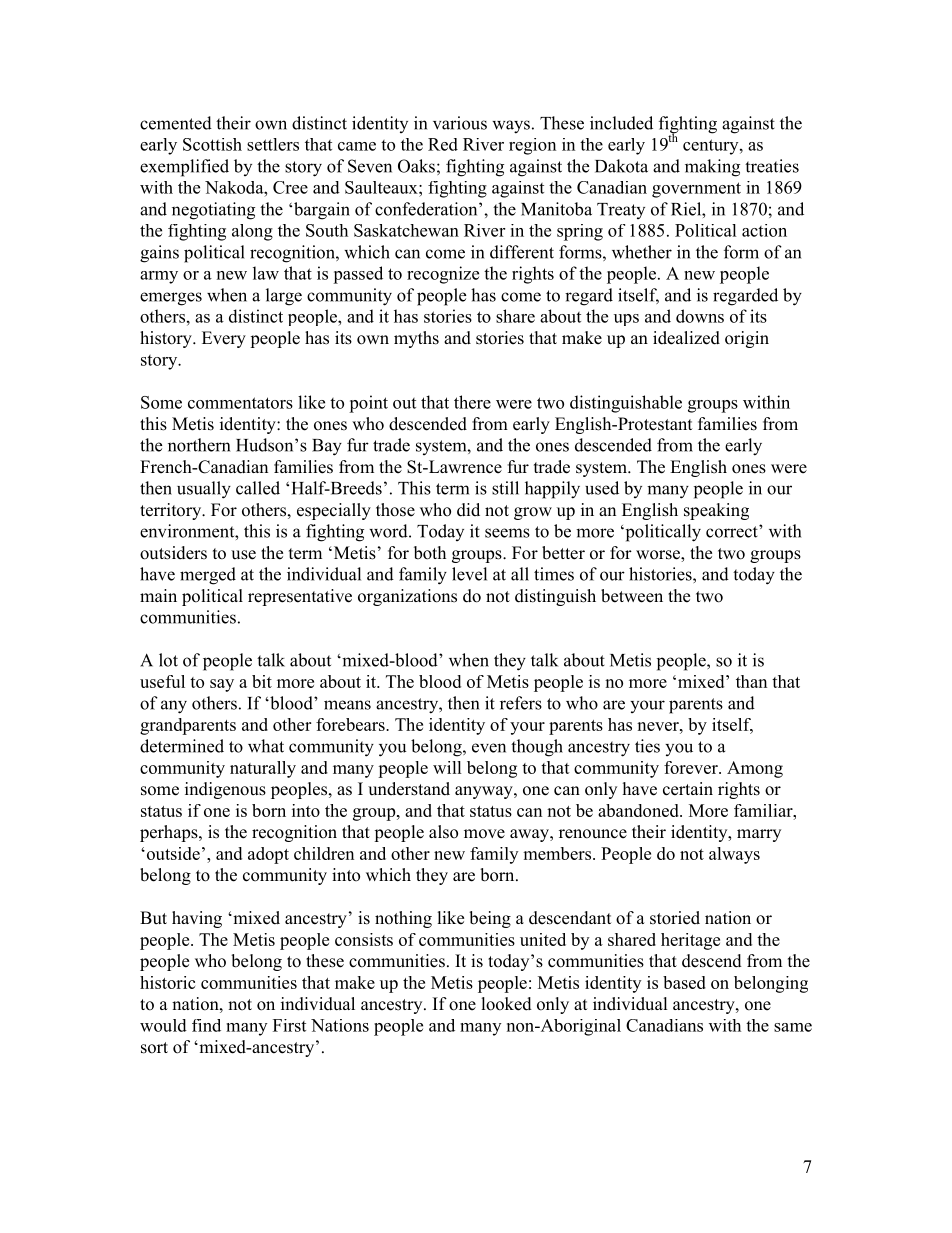  Describe the element at coordinates (225, 790) in the screenshot. I see `indigenous` at that location.
